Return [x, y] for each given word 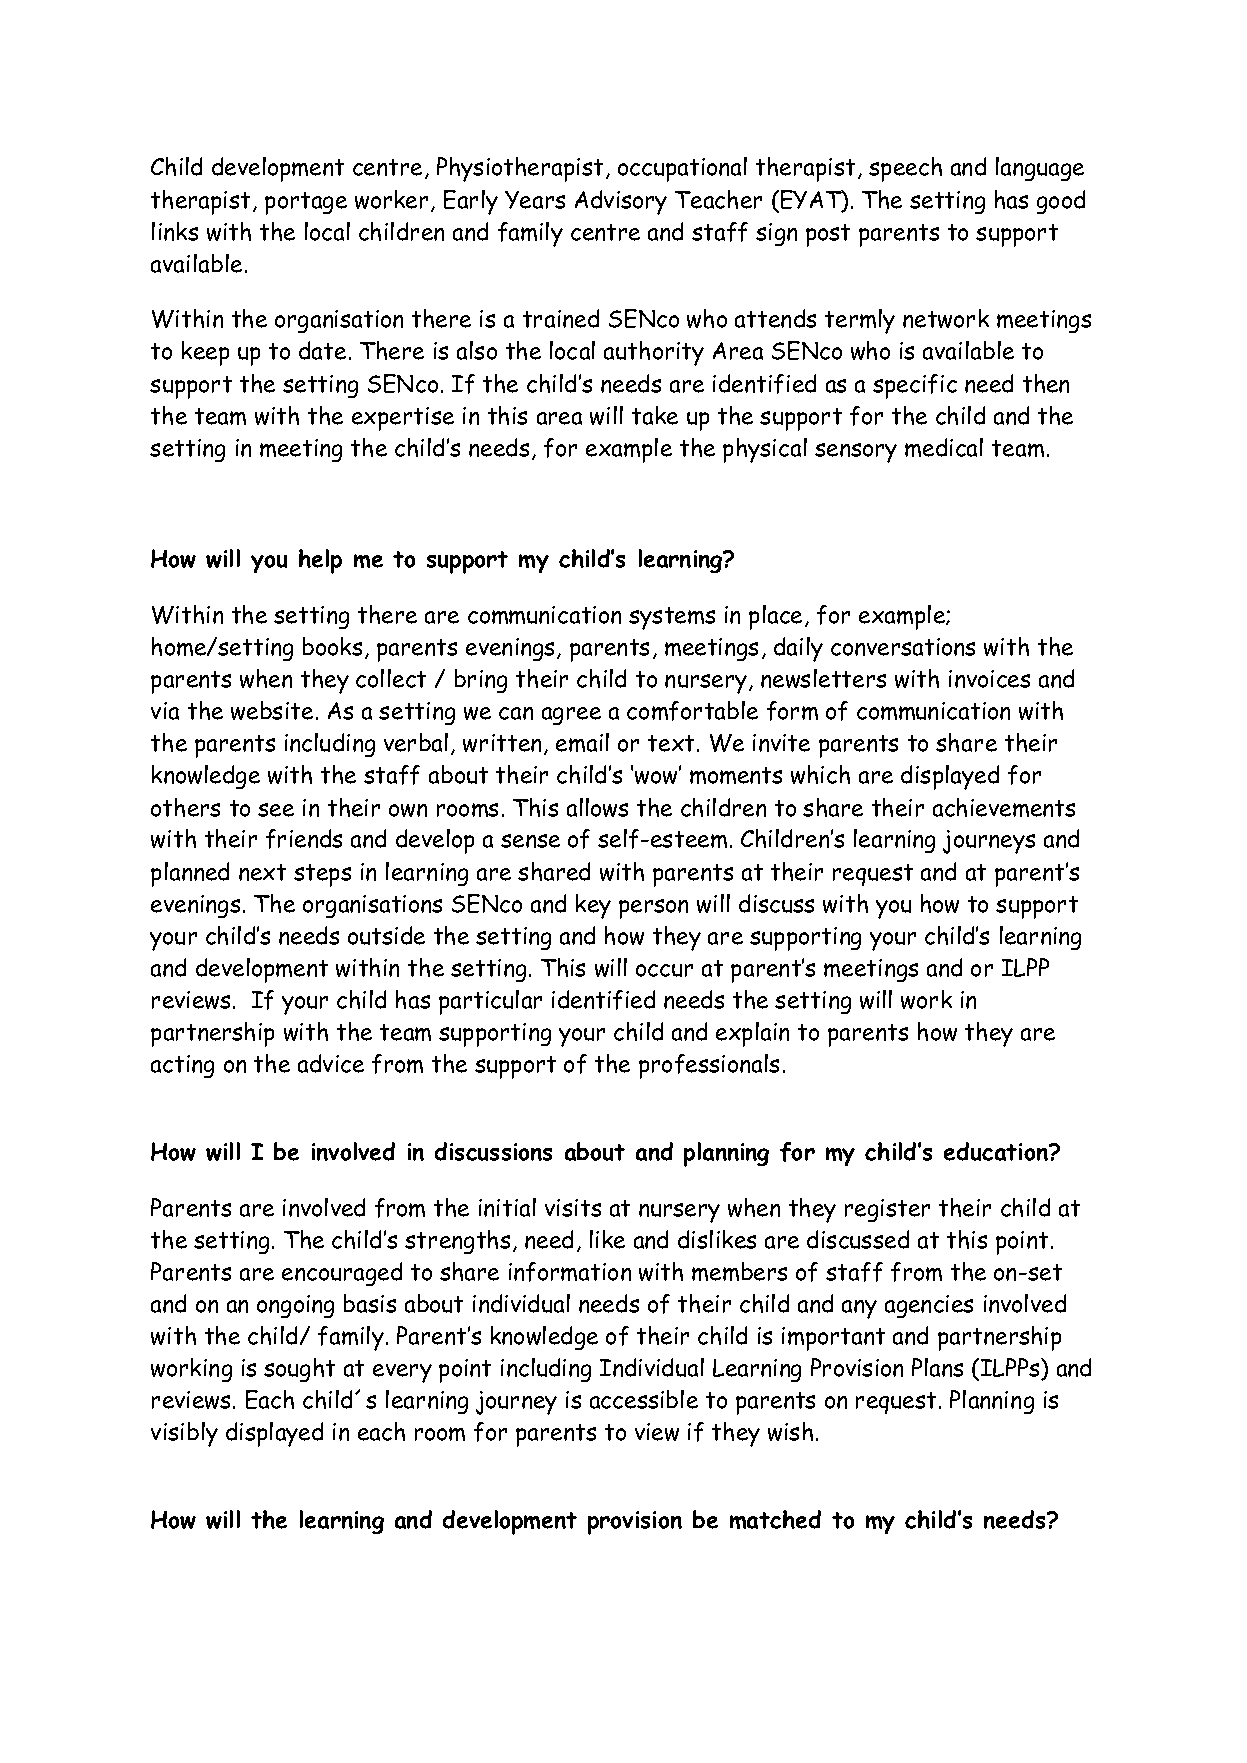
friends [304, 839]
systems [672, 618]
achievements [1004, 807]
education [997, 1151]
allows [597, 807]
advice [331, 1063]
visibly [184, 1434]
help [320, 561]
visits [573, 1208]
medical [944, 447]
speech [905, 169]
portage [306, 203]
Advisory [621, 202]
